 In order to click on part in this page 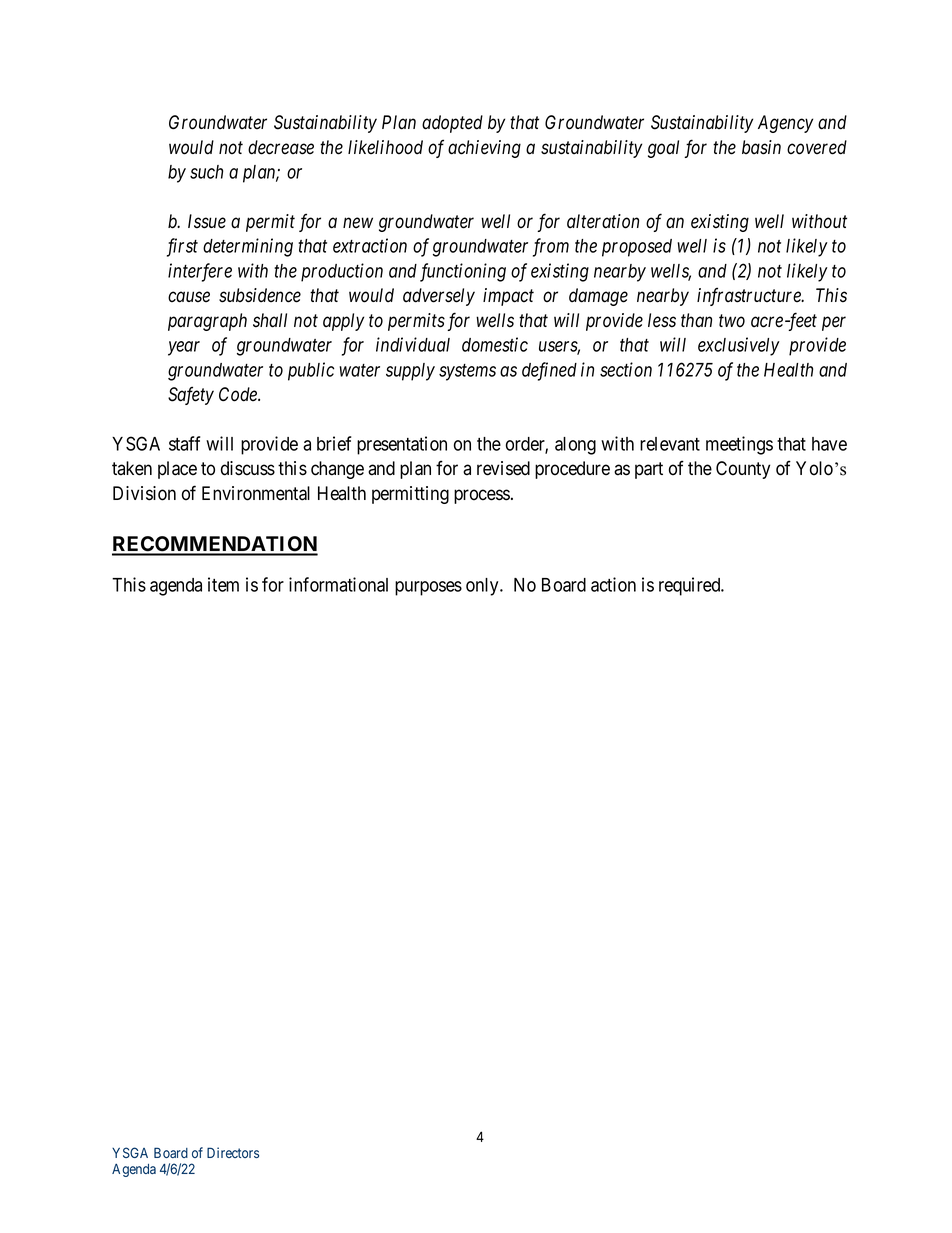, I will do `click(649, 470)`.
